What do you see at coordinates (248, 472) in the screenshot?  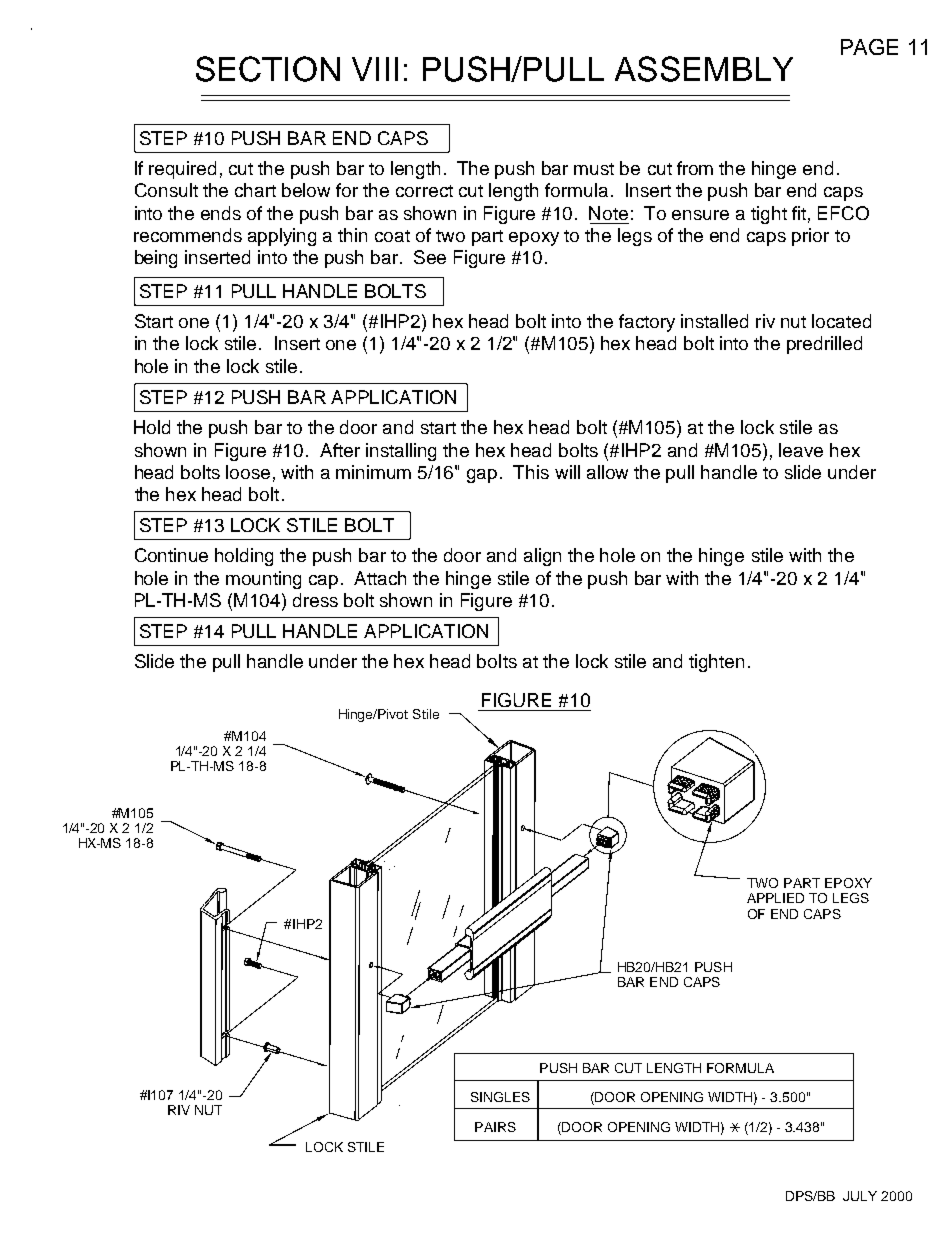 I see `loose` at bounding box center [248, 472].
